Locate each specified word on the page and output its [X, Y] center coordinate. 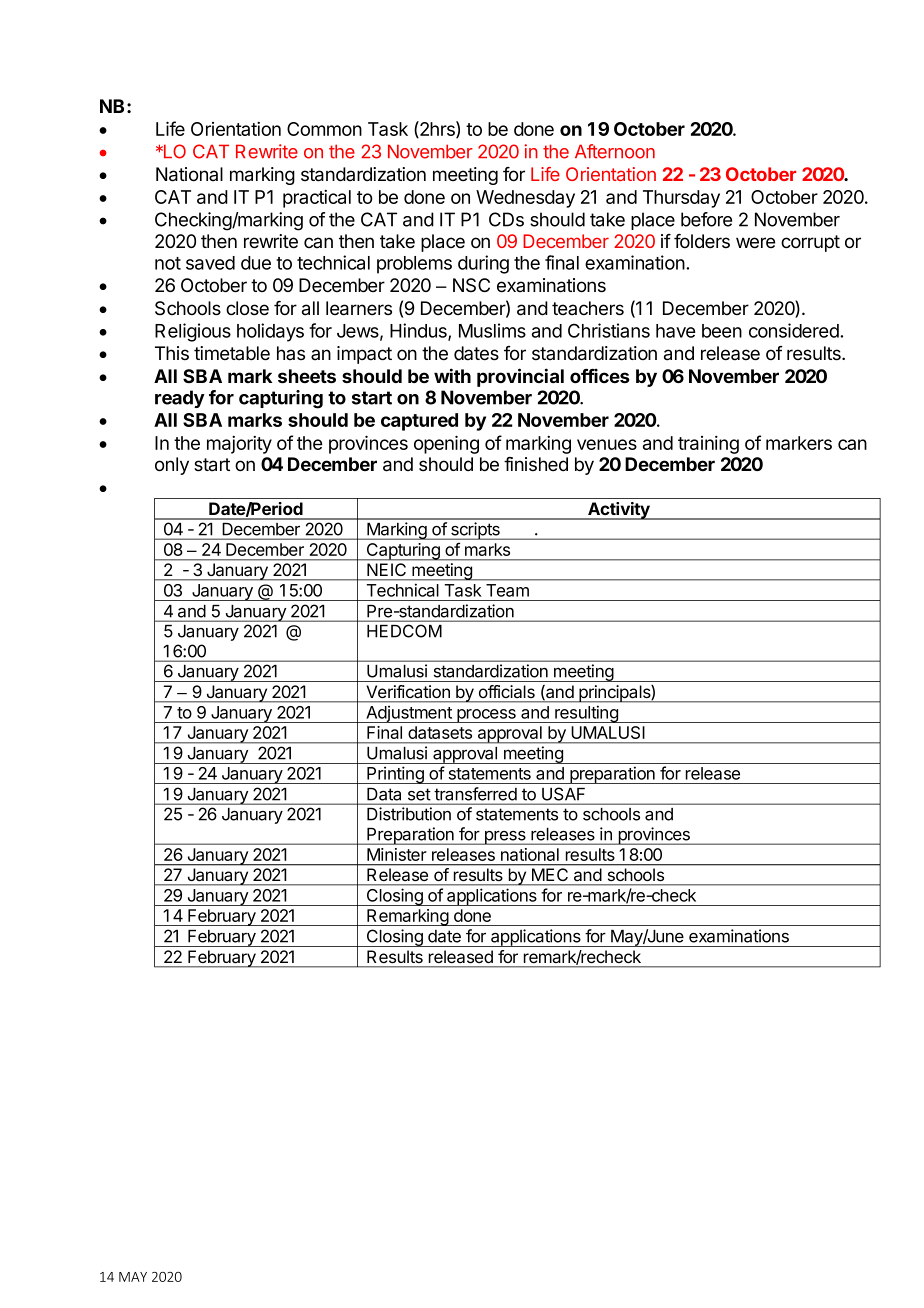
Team [507, 590]
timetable [232, 353]
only [172, 466]
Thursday [681, 199]
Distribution [409, 814]
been [722, 331]
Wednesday [525, 199]
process [486, 716]
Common [324, 129]
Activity [619, 511]
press [505, 838]
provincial [520, 377]
